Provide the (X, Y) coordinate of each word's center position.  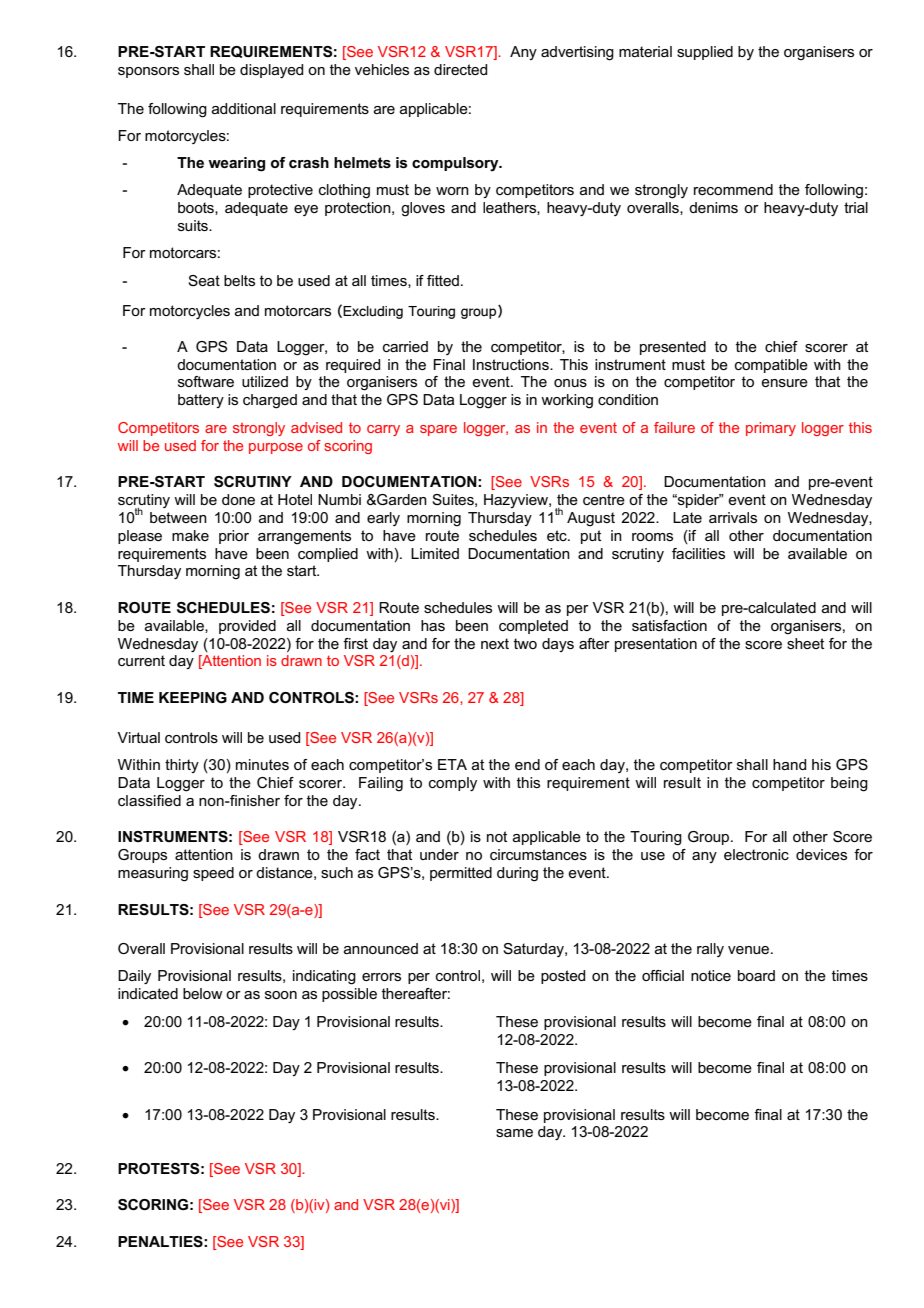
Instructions (512, 364)
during (517, 874)
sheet (805, 643)
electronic (756, 854)
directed (460, 69)
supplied (705, 53)
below (203, 993)
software (206, 381)
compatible (771, 366)
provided (247, 627)
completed (533, 627)
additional (244, 108)
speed (213, 874)
